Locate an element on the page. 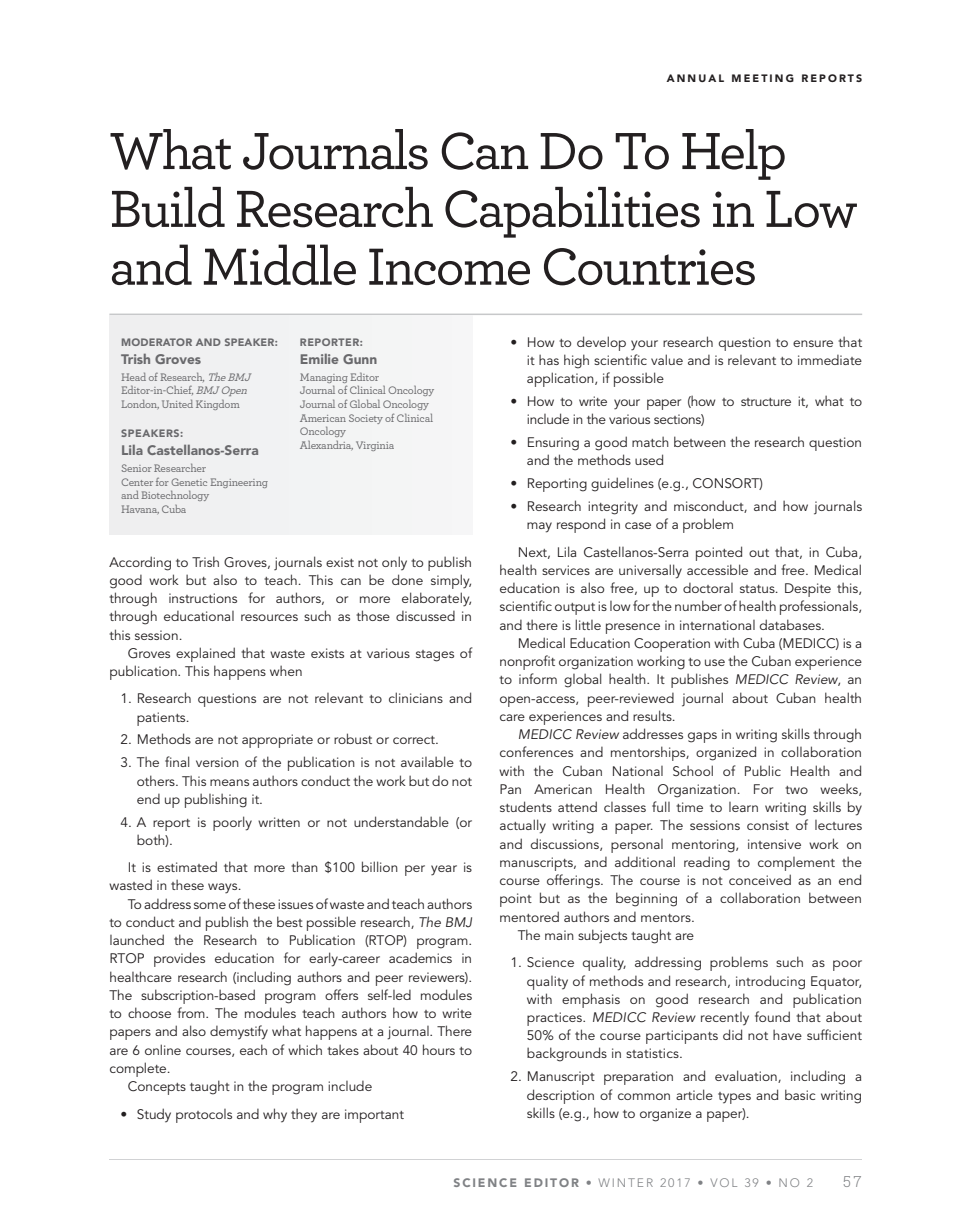 This image has width=958, height=1232. Capabilities is located at coordinates (572, 212).
